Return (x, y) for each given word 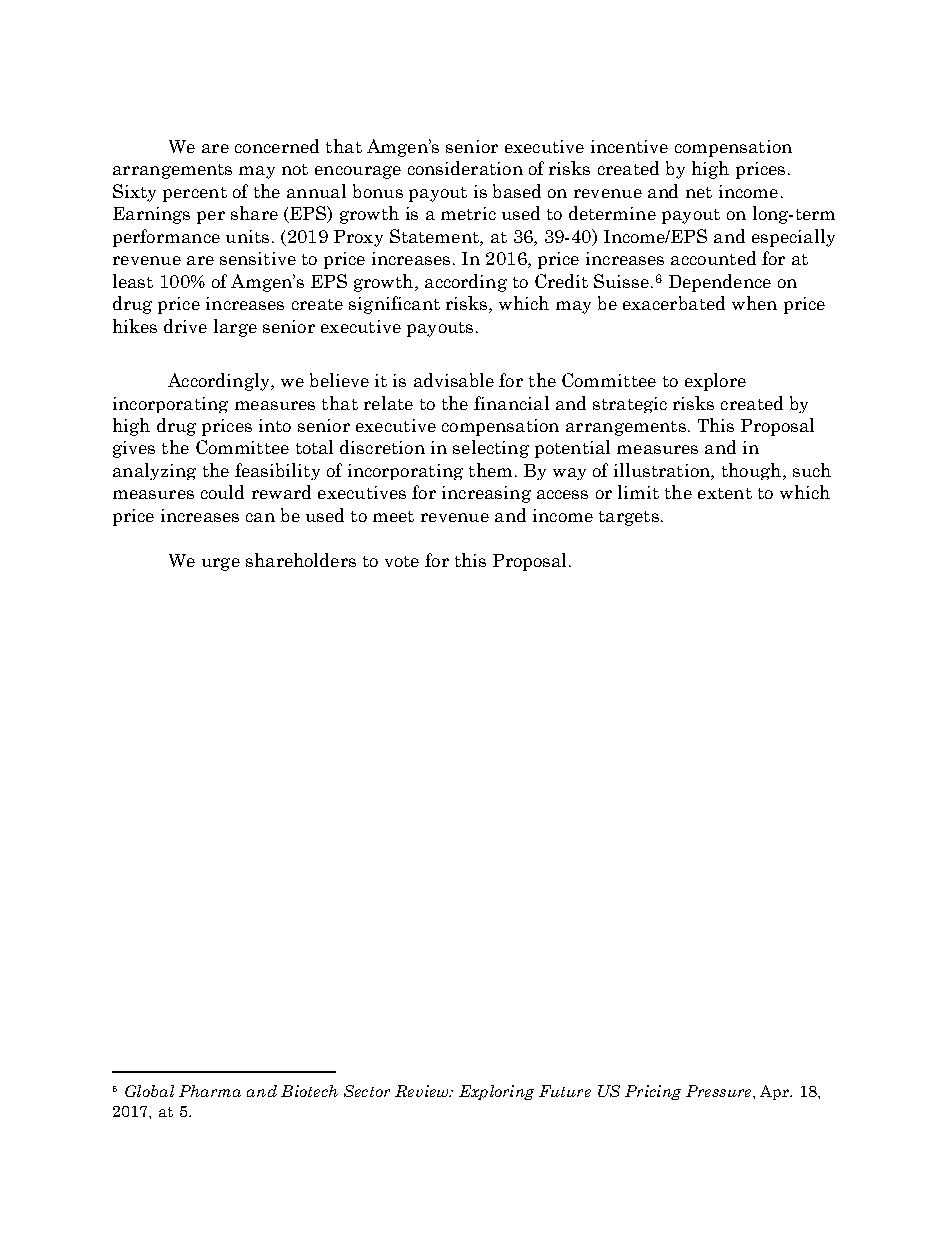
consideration (465, 168)
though (753, 471)
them (490, 470)
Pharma (210, 1091)
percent (195, 194)
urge (221, 564)
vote (402, 561)
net (699, 192)
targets (629, 518)
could (222, 492)
